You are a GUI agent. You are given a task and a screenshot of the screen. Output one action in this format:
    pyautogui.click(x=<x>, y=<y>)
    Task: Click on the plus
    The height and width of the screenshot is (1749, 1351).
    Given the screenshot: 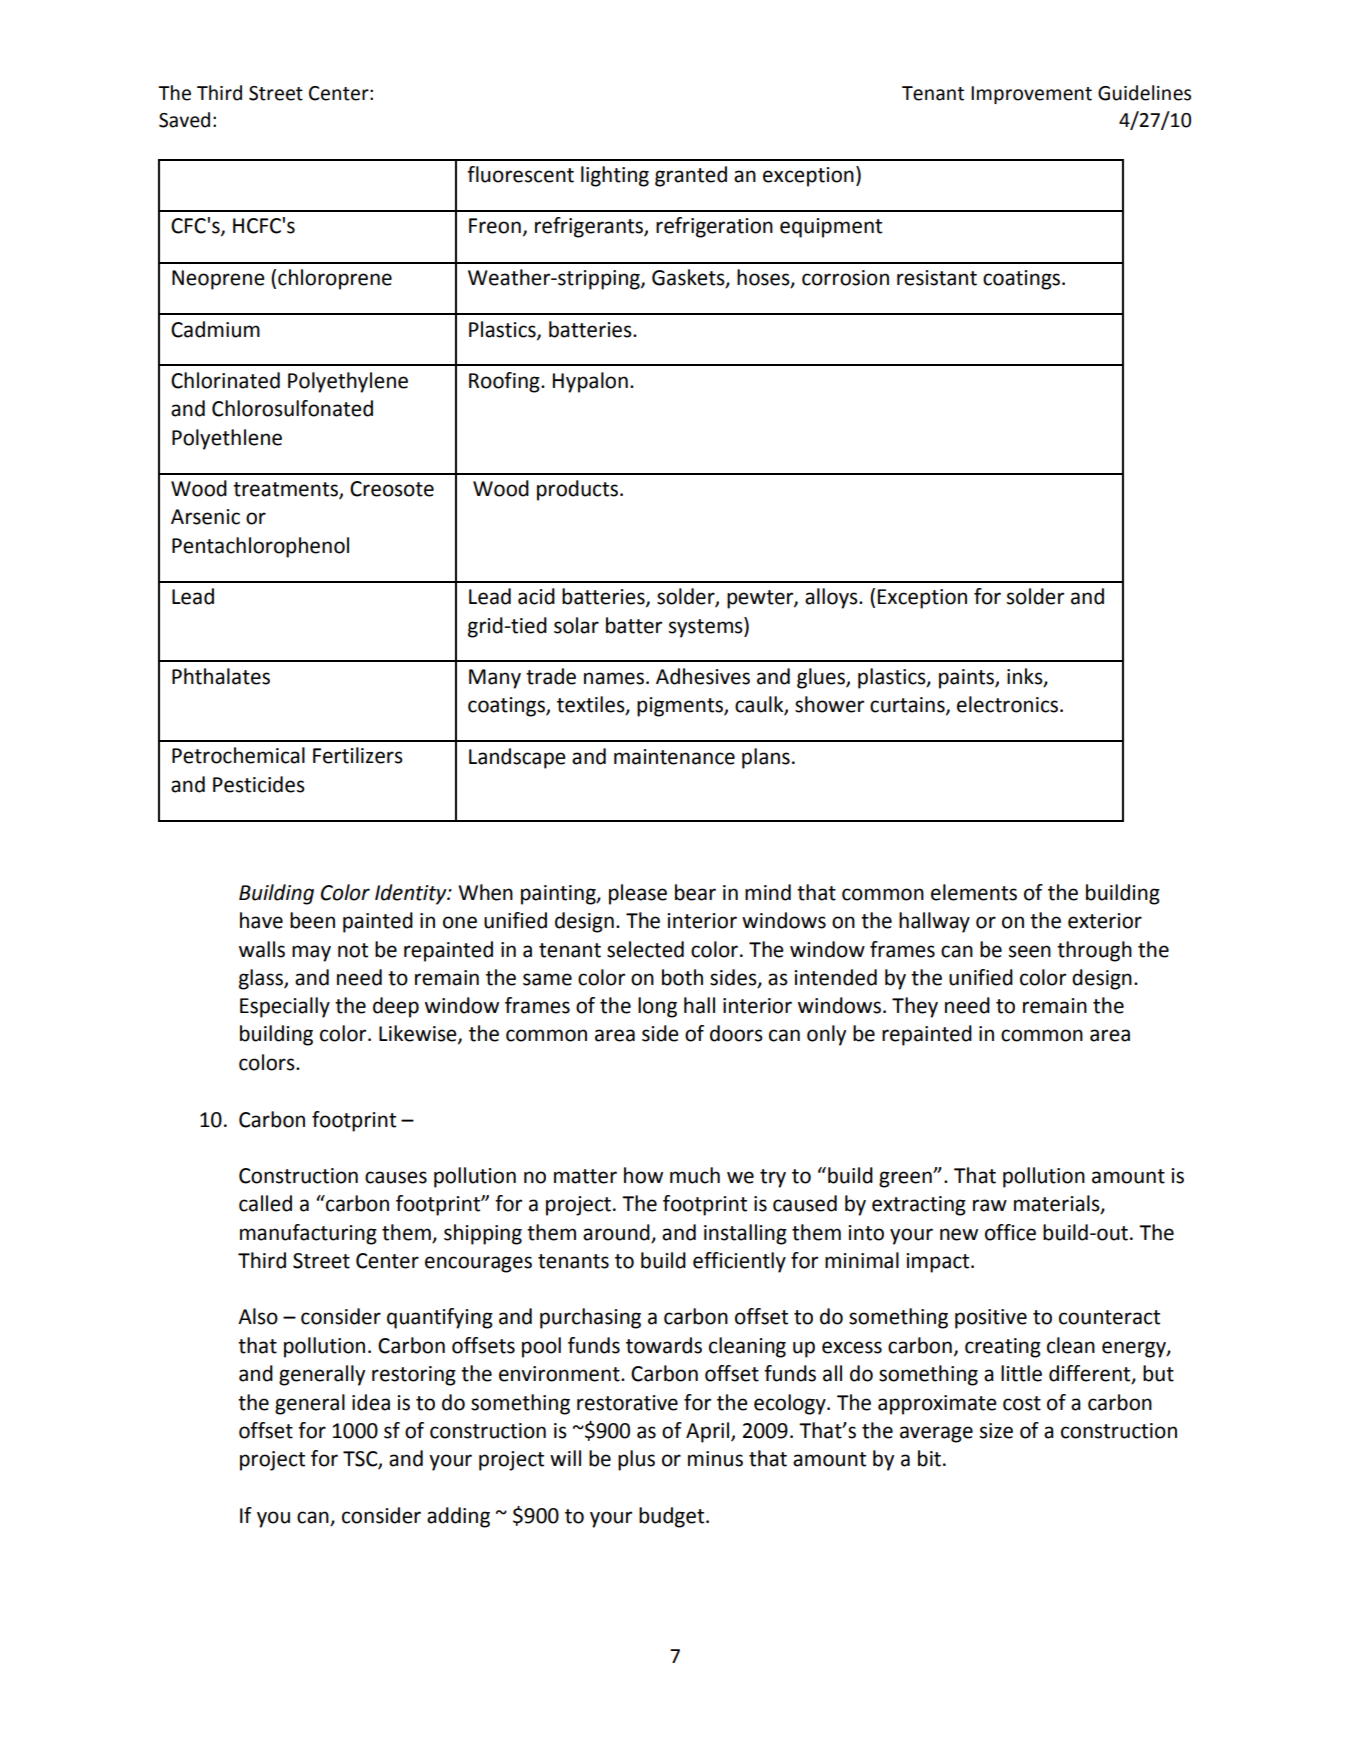 What is the action you would take?
    pyautogui.click(x=636, y=1460)
